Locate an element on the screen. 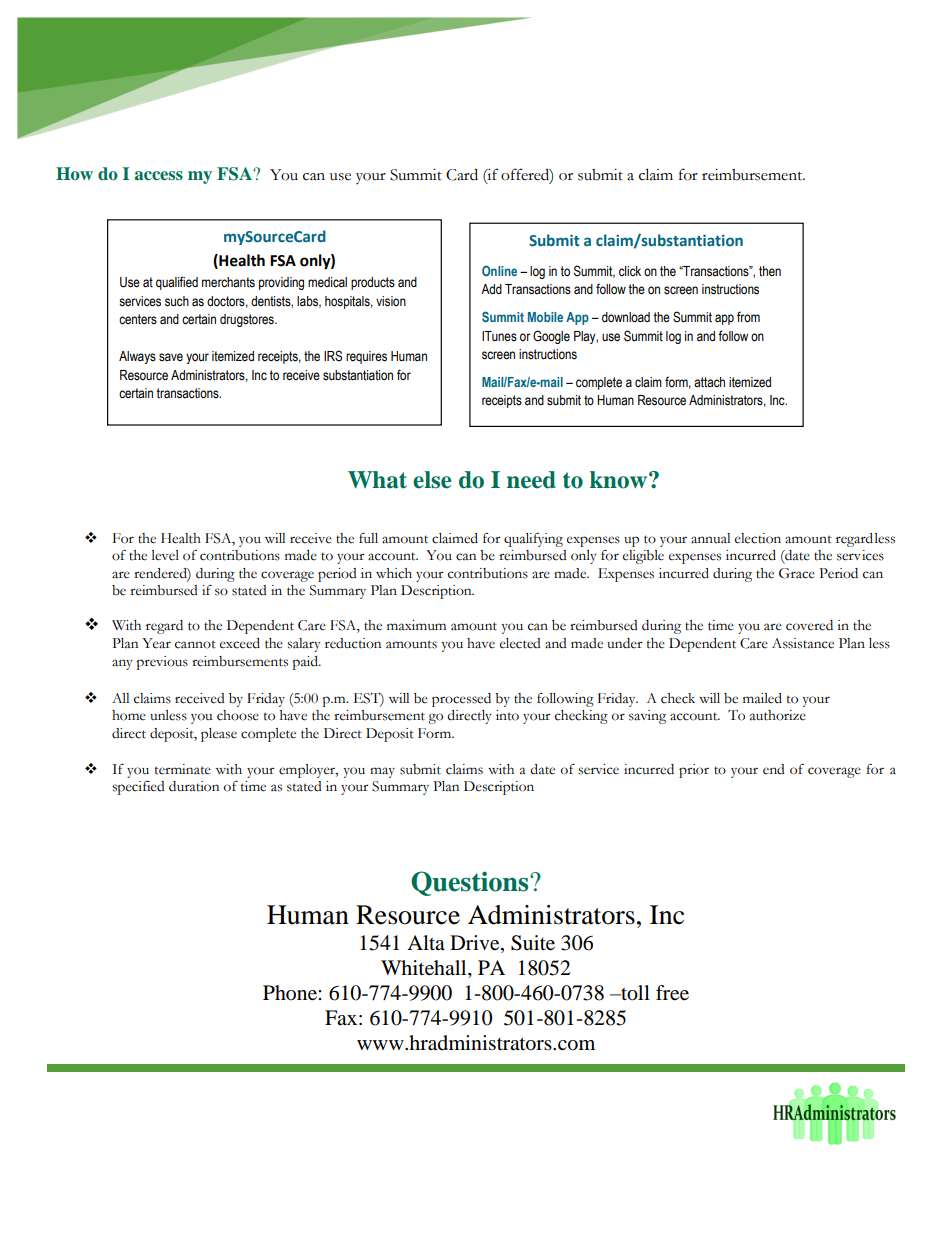  which is located at coordinates (394, 573).
